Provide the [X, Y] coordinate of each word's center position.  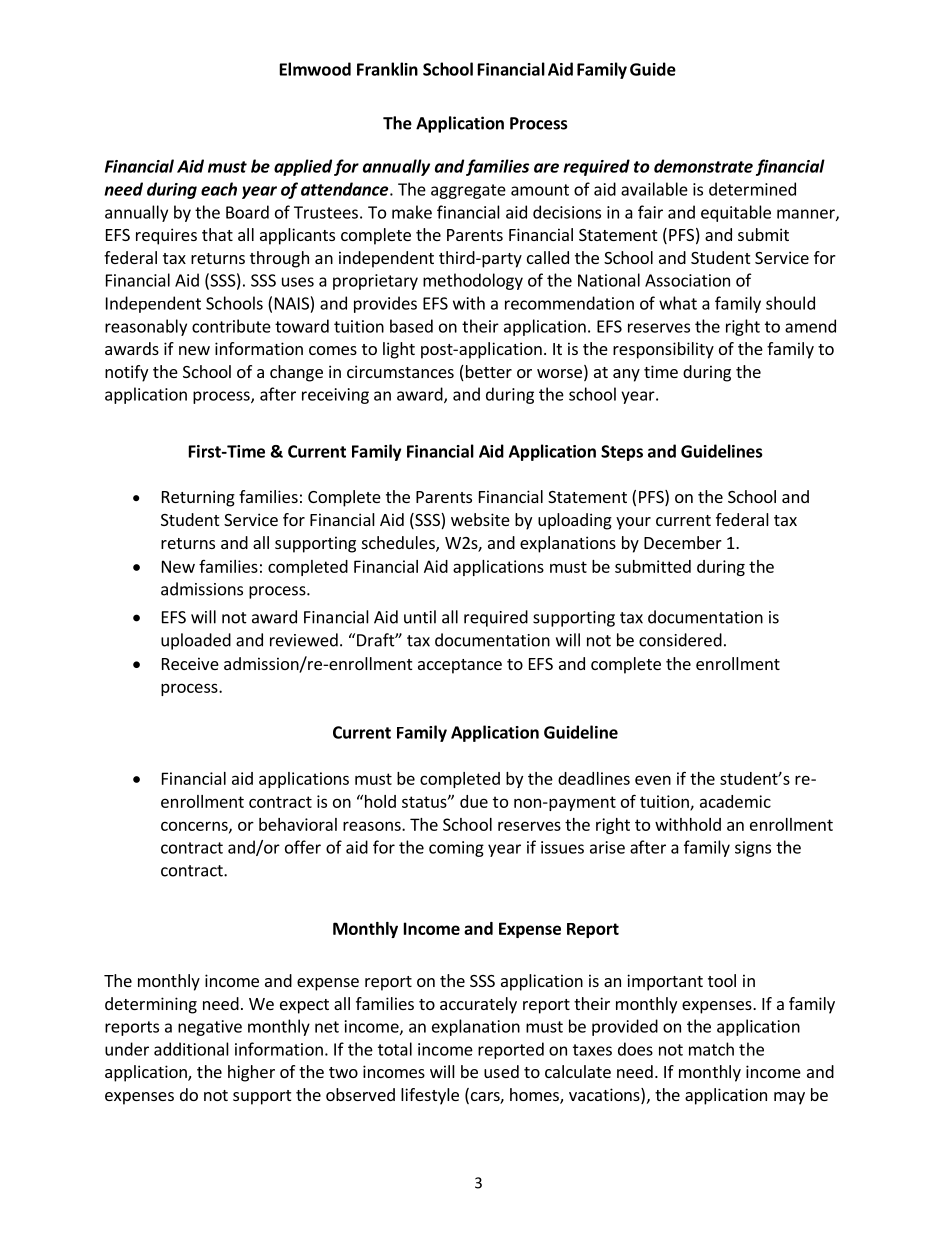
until [420, 617]
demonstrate [703, 166]
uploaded [196, 641]
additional [191, 1049]
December [683, 542]
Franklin [387, 69]
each [219, 189]
